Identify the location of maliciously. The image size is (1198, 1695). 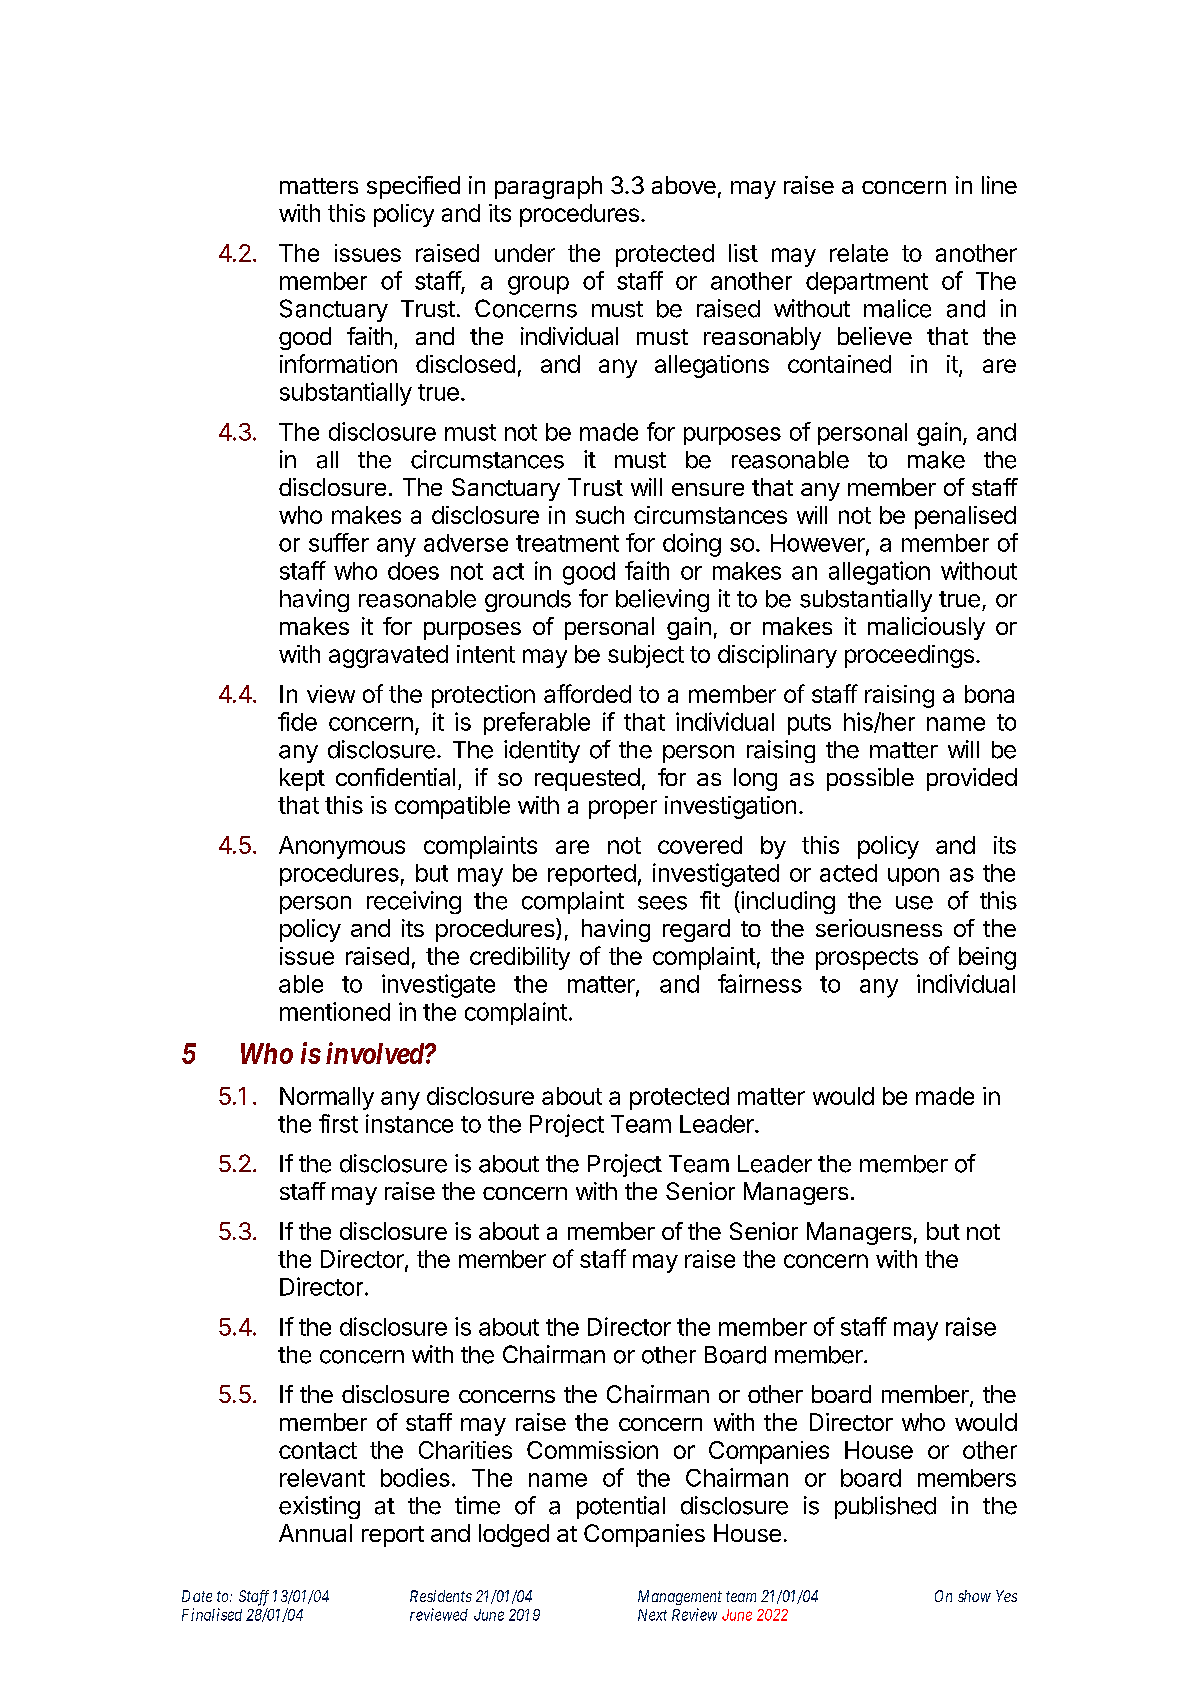
(926, 628).
